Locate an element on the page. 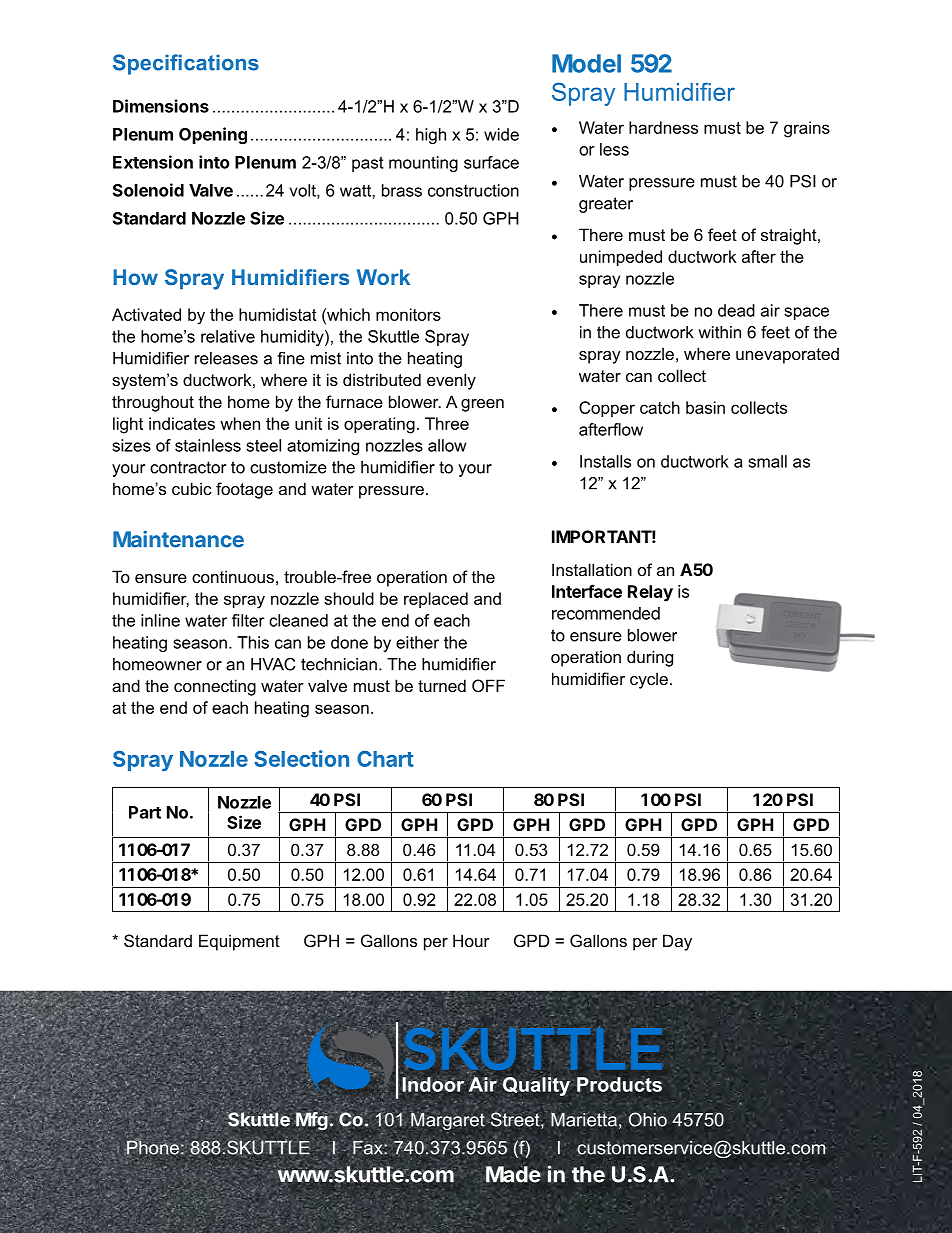 This page has width=952, height=1233. wide is located at coordinates (501, 134).
